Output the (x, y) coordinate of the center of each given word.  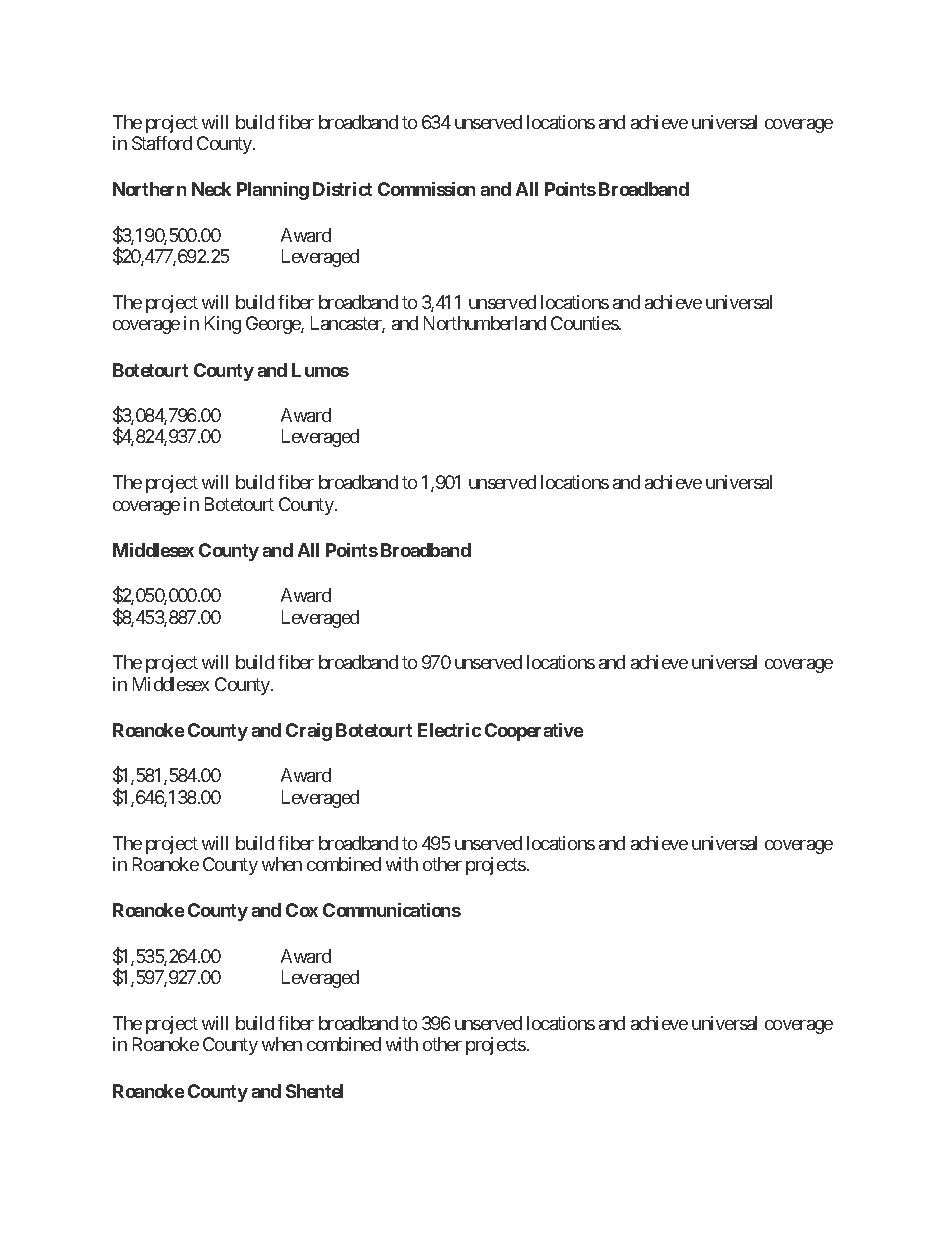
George (274, 325)
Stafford (162, 143)
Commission (426, 189)
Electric (449, 730)
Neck (211, 189)
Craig (309, 732)
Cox (302, 910)
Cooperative (534, 732)
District (342, 189)
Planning (273, 191)
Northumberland (485, 323)
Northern (149, 189)
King (223, 325)
